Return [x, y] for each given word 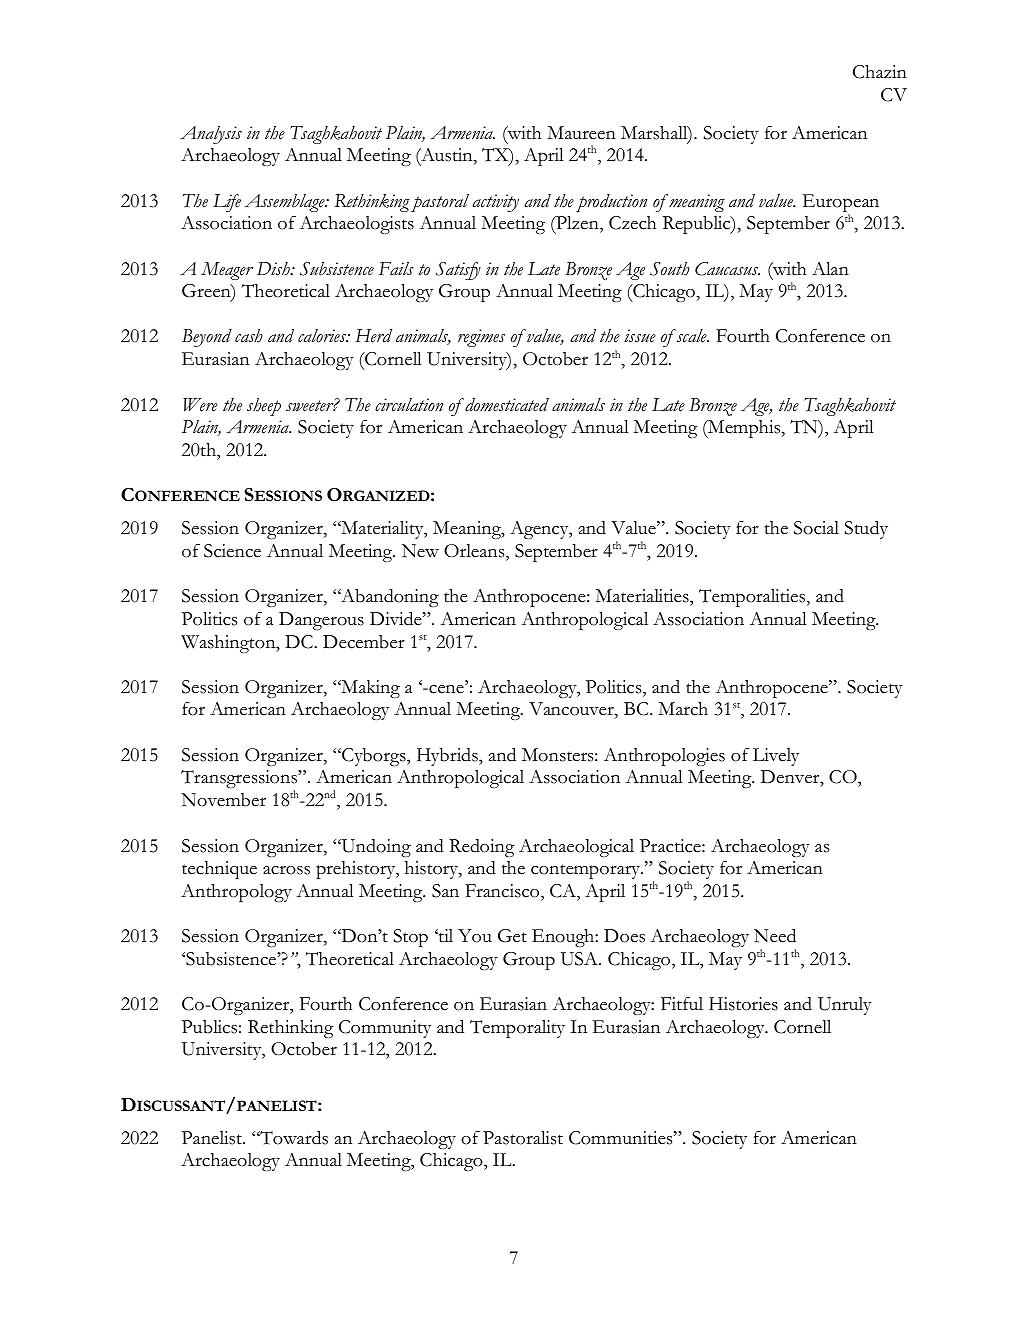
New [420, 551]
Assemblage [286, 203]
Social [816, 528]
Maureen [581, 133]
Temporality [517, 1029]
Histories [743, 1004]
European [841, 204]
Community [385, 1029]
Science [232, 551]
